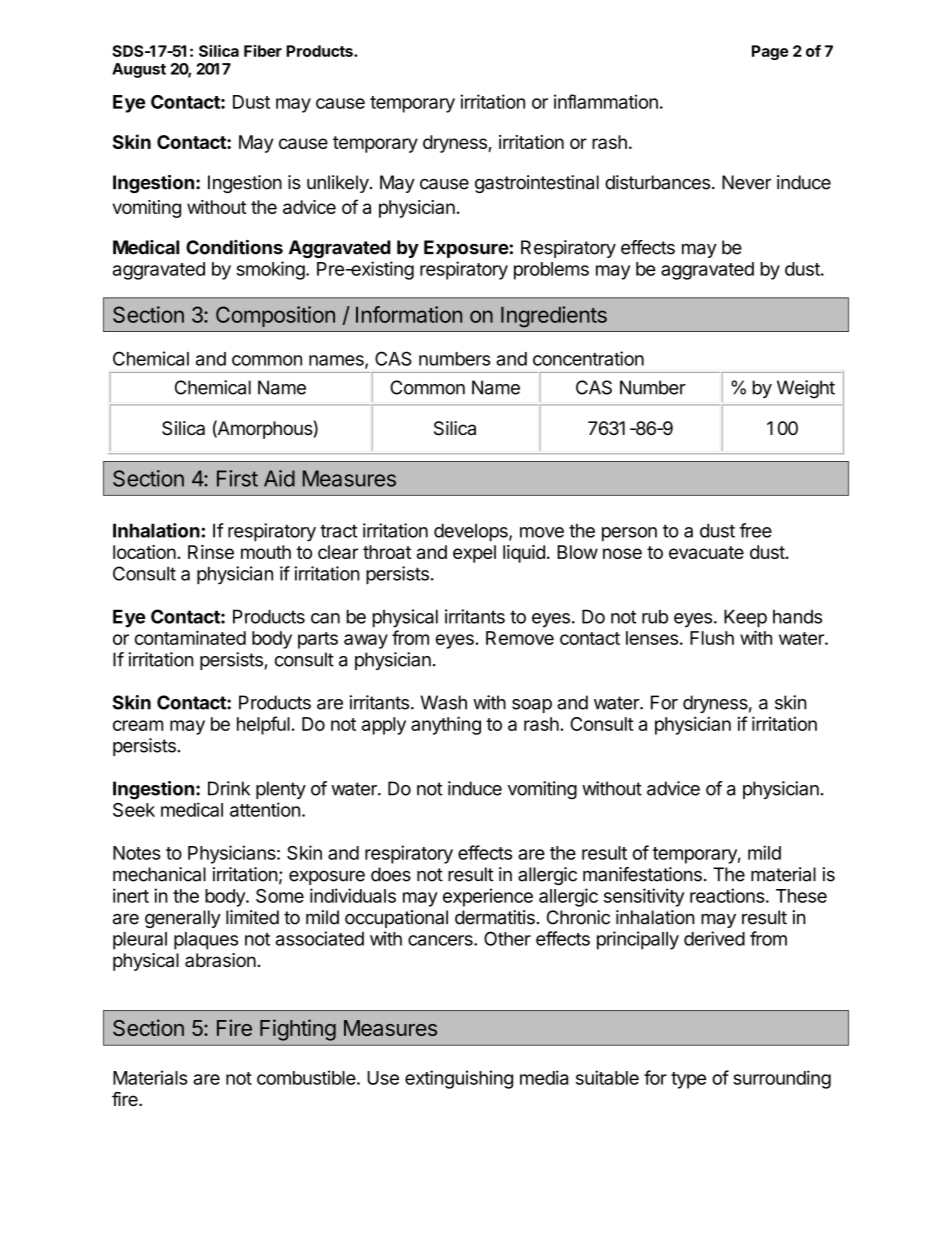 The image size is (952, 1233). What do you see at coordinates (263, 51) in the screenshot?
I see `Fiber` at bounding box center [263, 51].
